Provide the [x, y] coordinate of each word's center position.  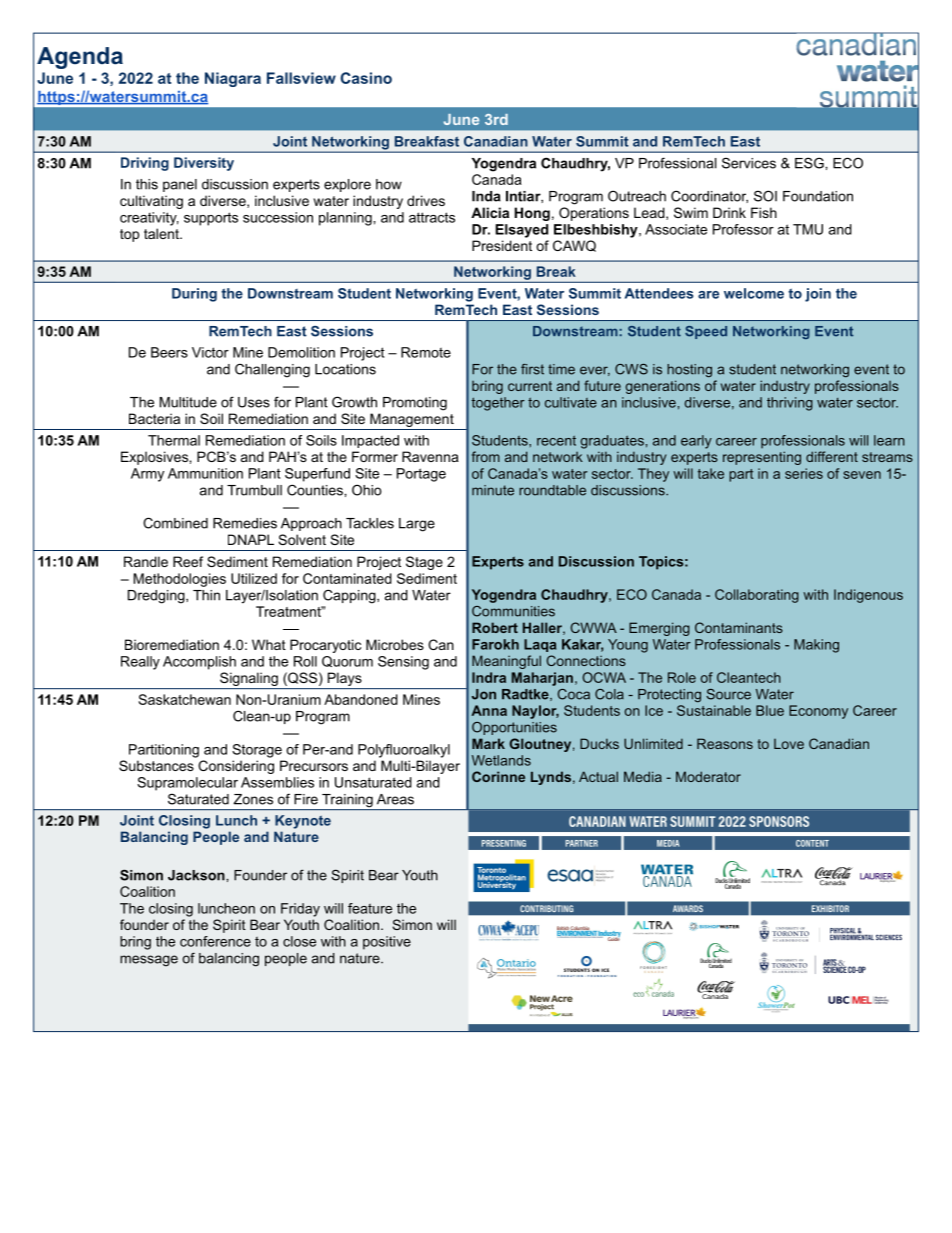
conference [215, 941]
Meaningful [506, 662]
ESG [810, 163]
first [532, 369]
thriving [790, 404]
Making [816, 646]
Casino [366, 78]
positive [387, 943]
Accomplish [199, 663]
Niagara [233, 79]
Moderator [708, 776]
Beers [169, 352]
